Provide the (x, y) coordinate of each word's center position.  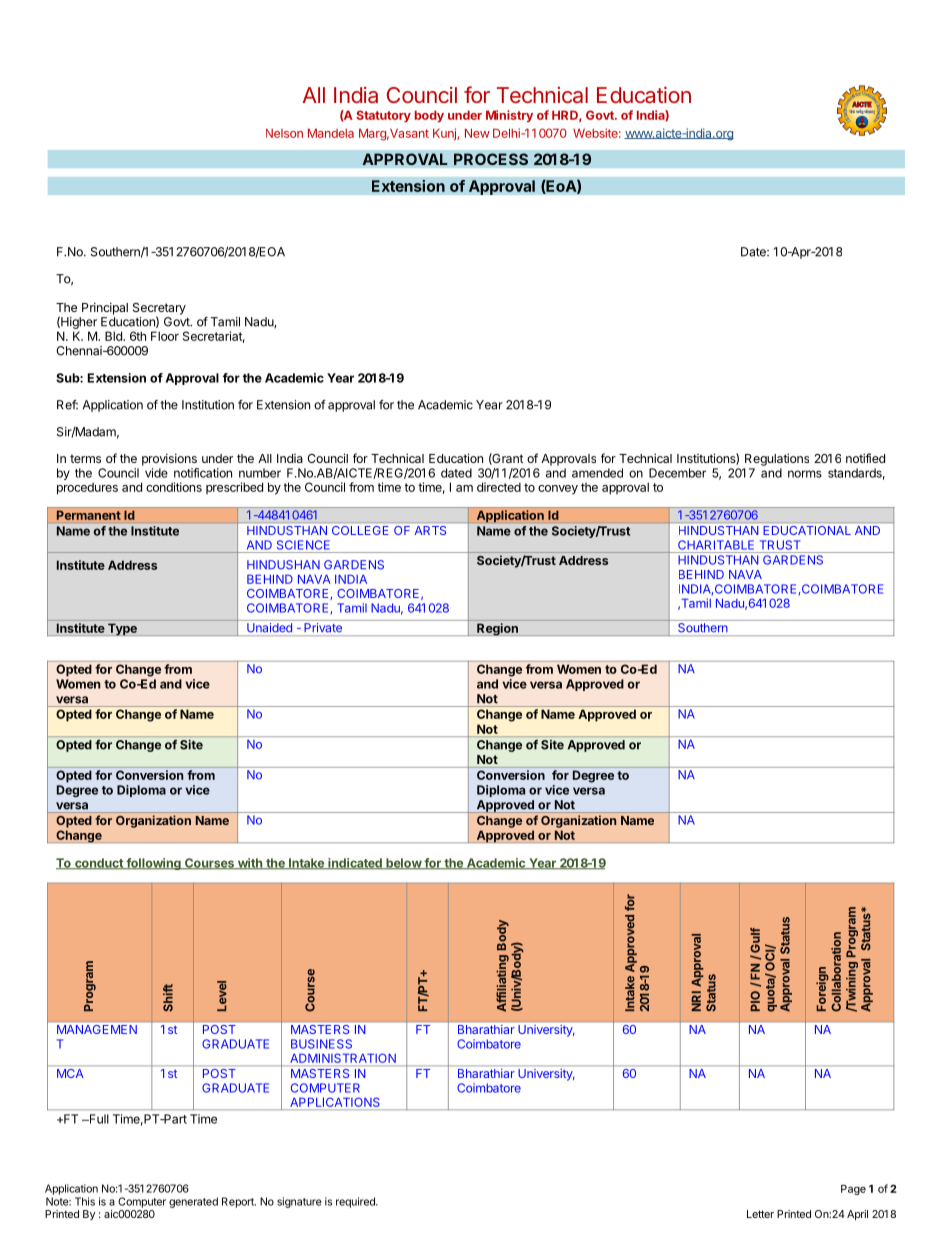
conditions (174, 487)
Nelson (284, 133)
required (356, 1202)
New (477, 133)
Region (497, 629)
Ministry (509, 116)
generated (193, 1202)
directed (499, 487)
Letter (760, 1214)
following (153, 864)
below (403, 864)
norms (805, 474)
